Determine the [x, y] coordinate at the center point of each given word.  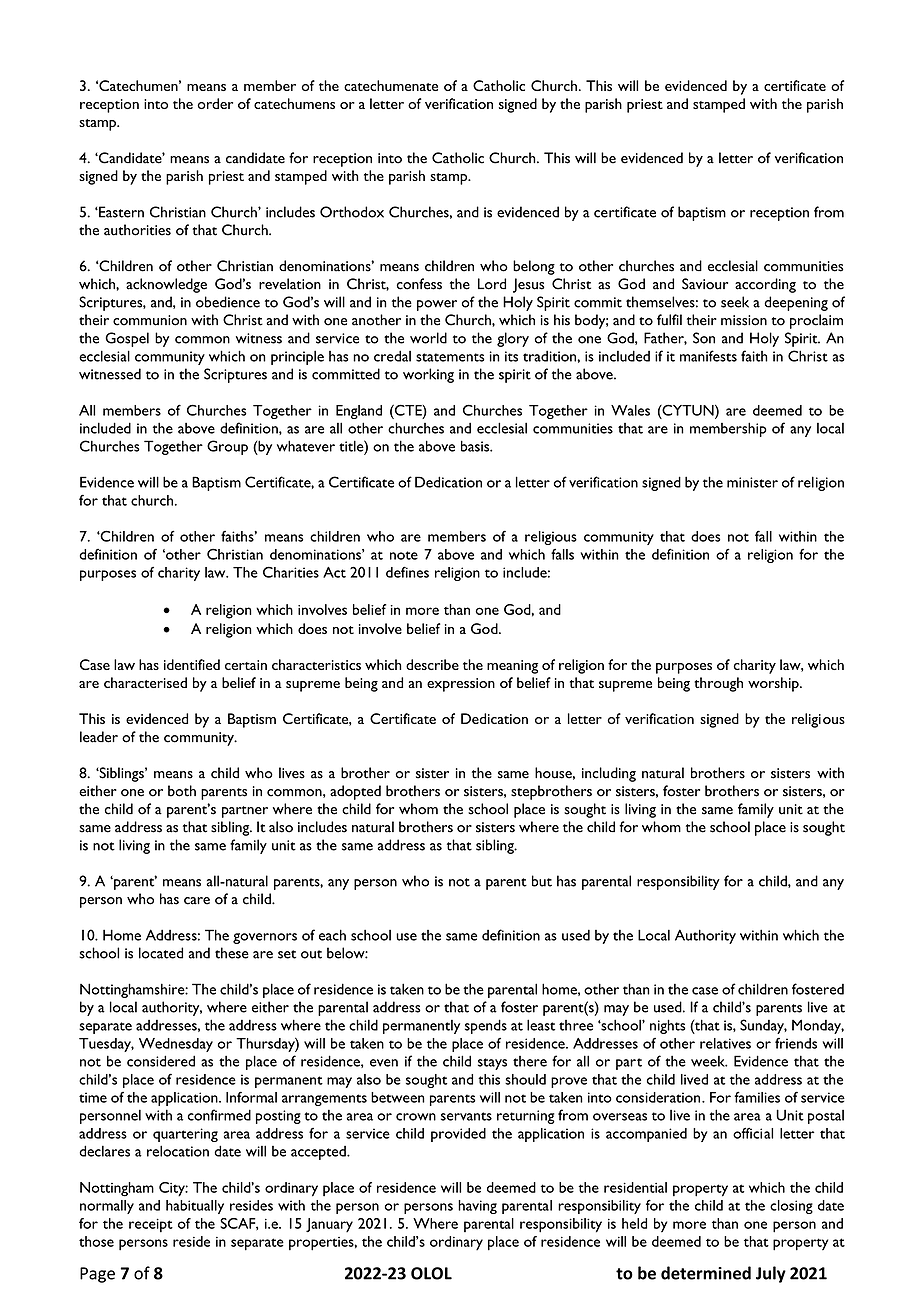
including [609, 774]
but [542, 881]
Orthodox [352, 212]
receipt [151, 1225]
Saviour [705, 284]
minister [752, 482]
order [215, 103]
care [197, 901]
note [404, 555]
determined [706, 1273]
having [477, 1207]
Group [227, 447]
